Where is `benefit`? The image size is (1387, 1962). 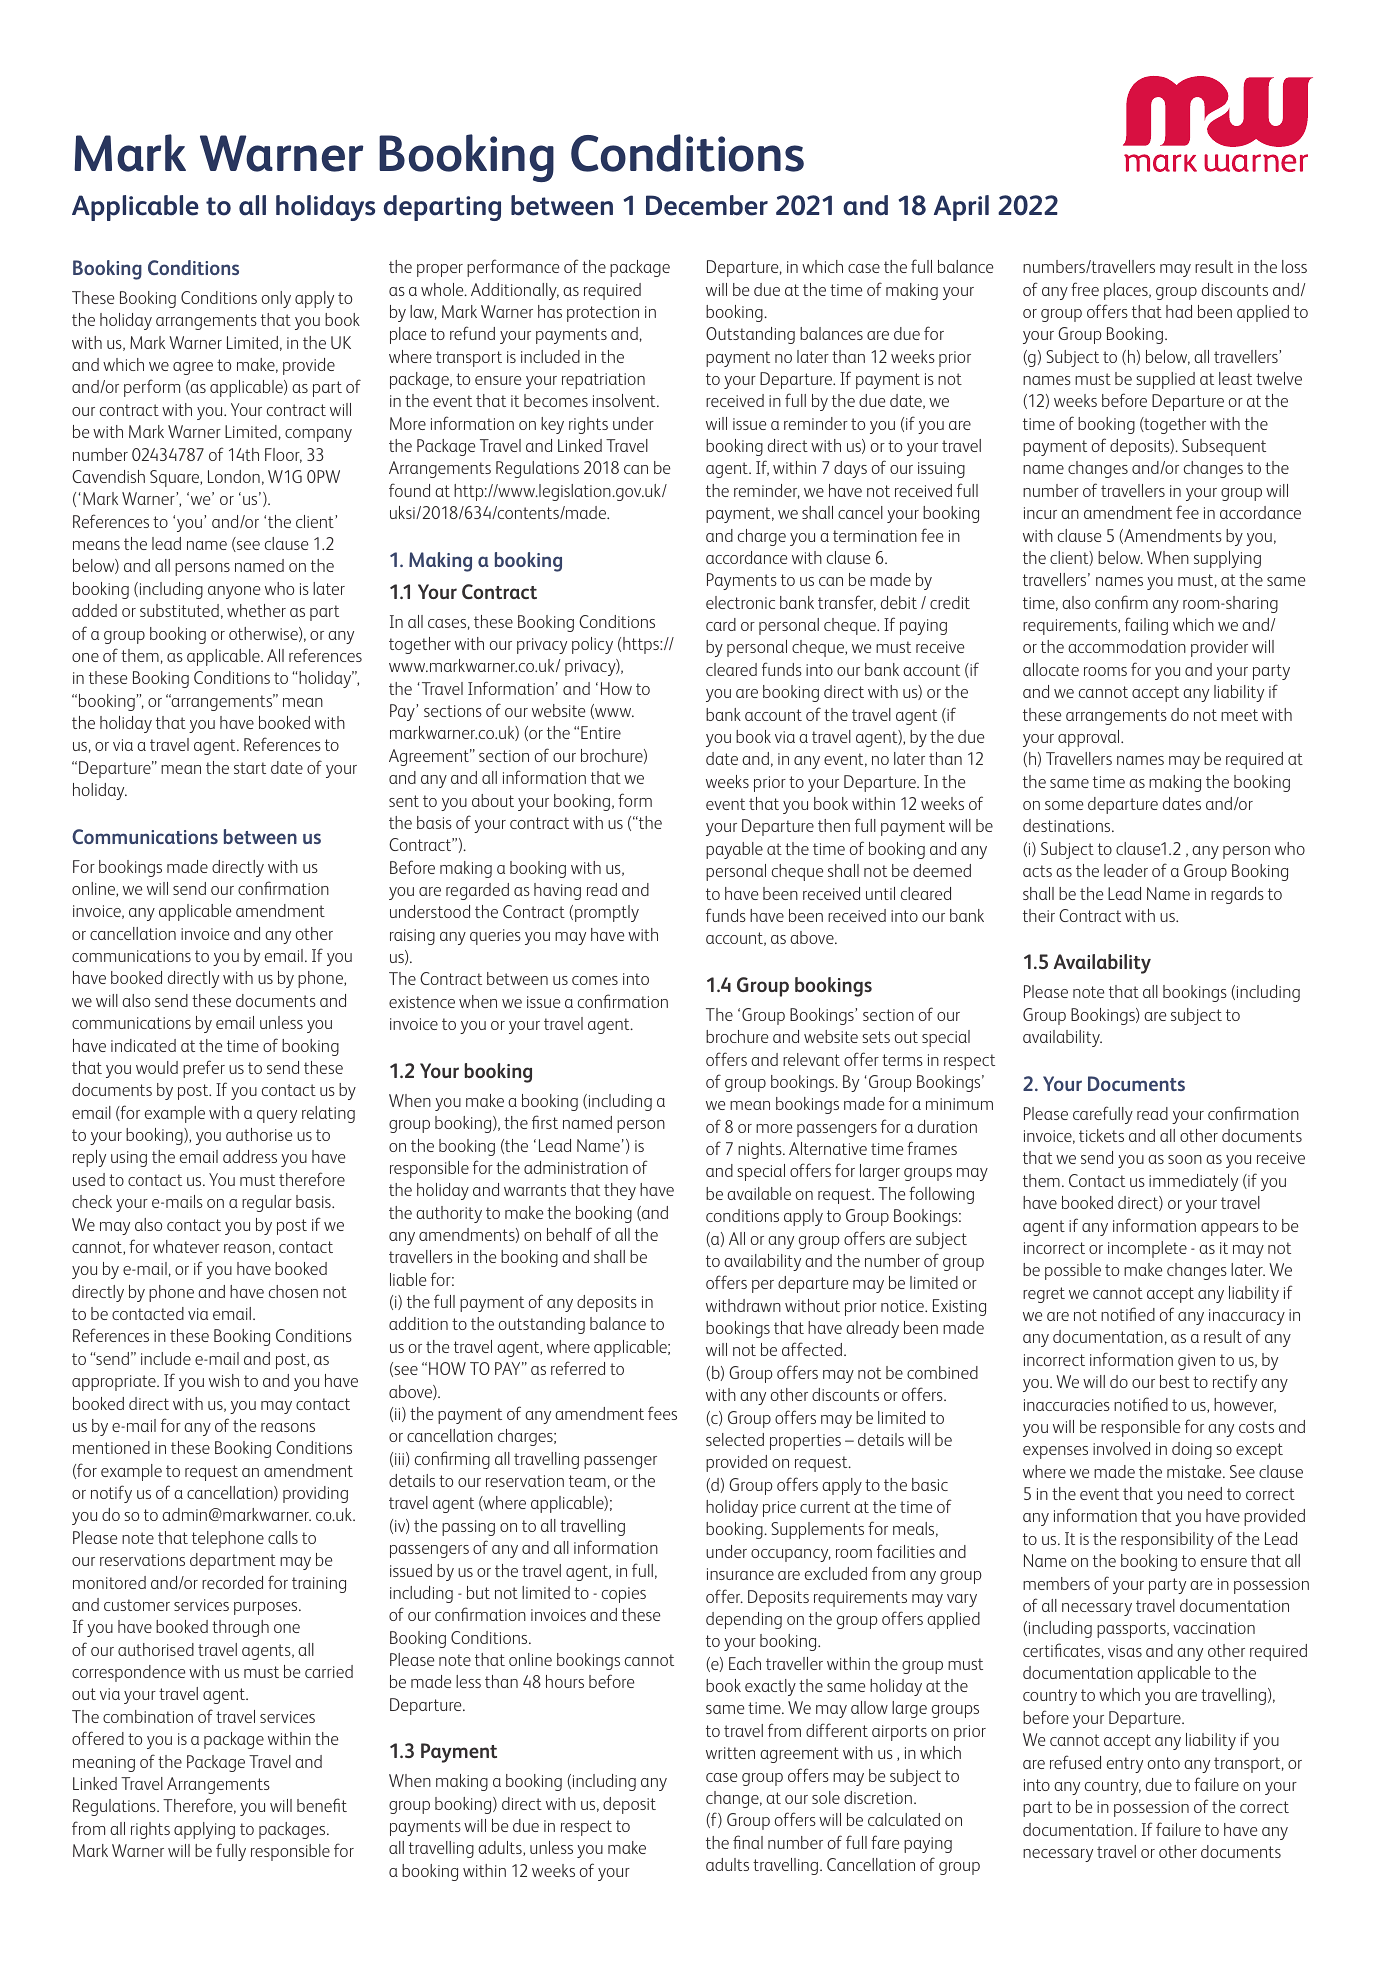
benefit is located at coordinates (322, 1805).
